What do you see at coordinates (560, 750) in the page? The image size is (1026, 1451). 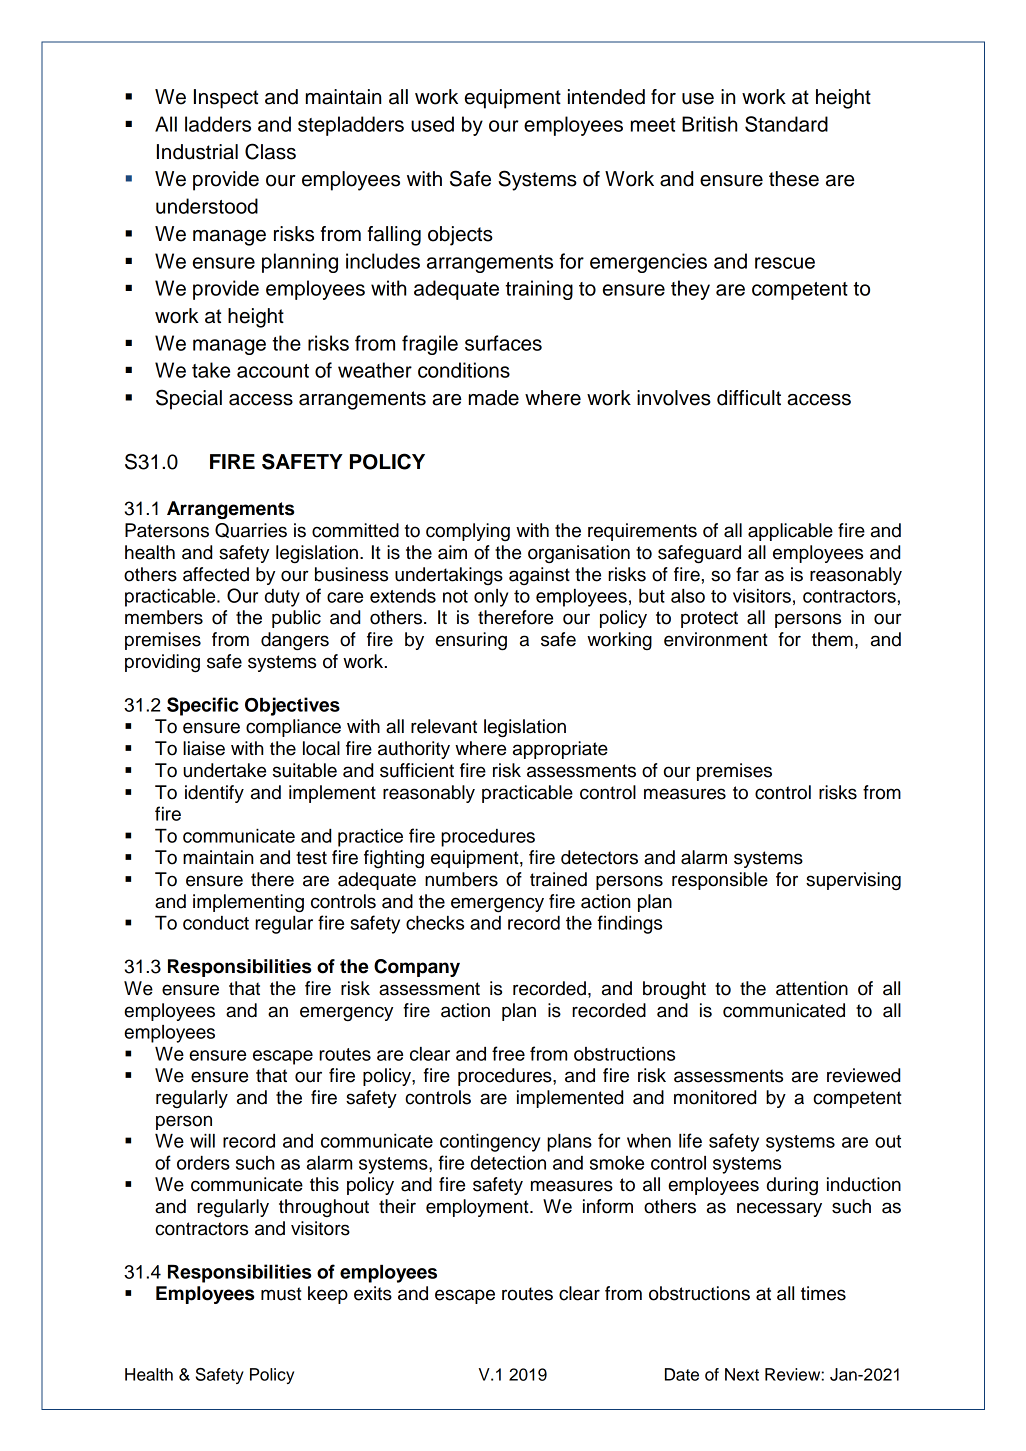 I see `appropriate` at bounding box center [560, 750].
